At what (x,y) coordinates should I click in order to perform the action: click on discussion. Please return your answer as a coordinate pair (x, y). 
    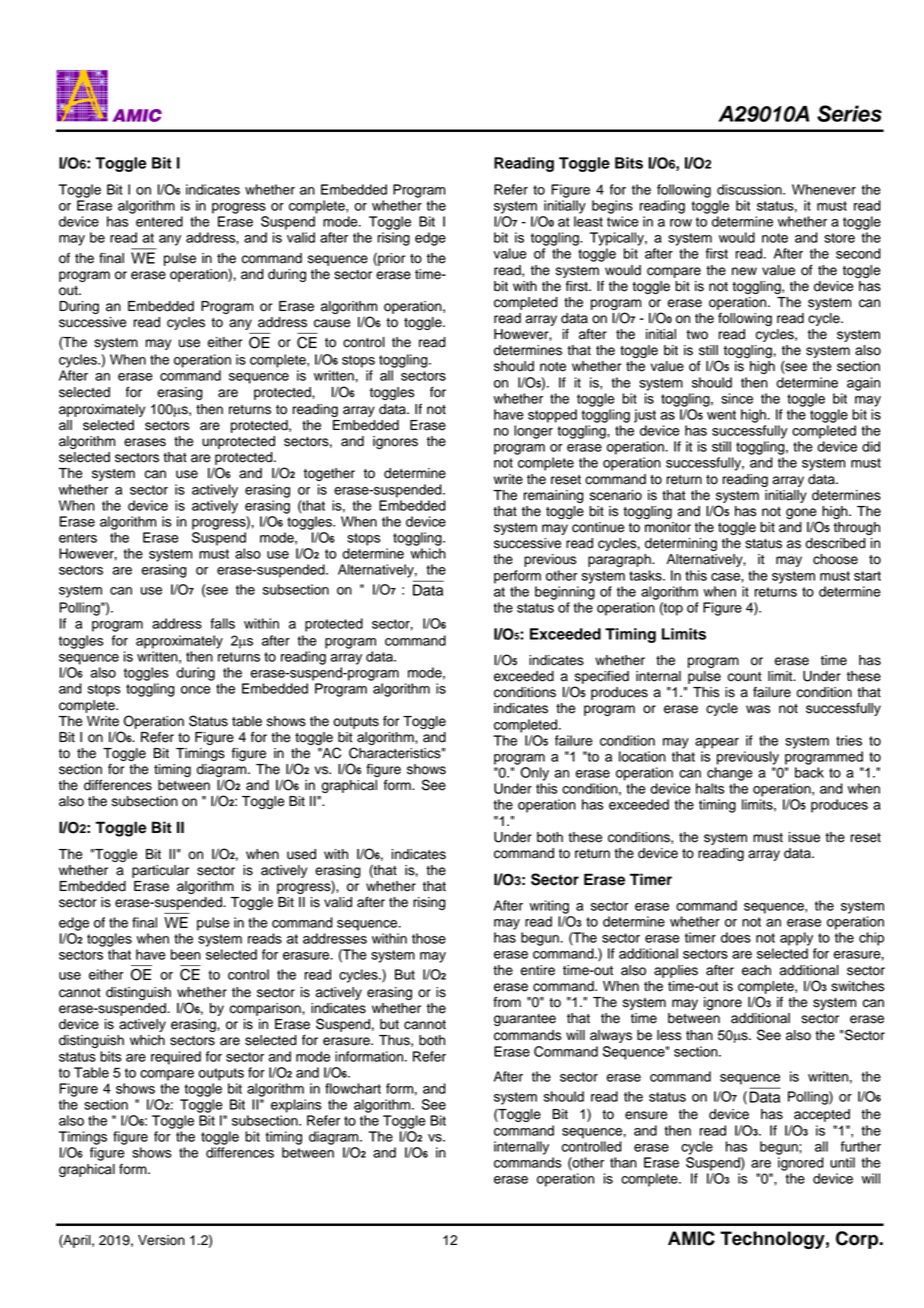
    Looking at the image, I should click on (750, 189).
